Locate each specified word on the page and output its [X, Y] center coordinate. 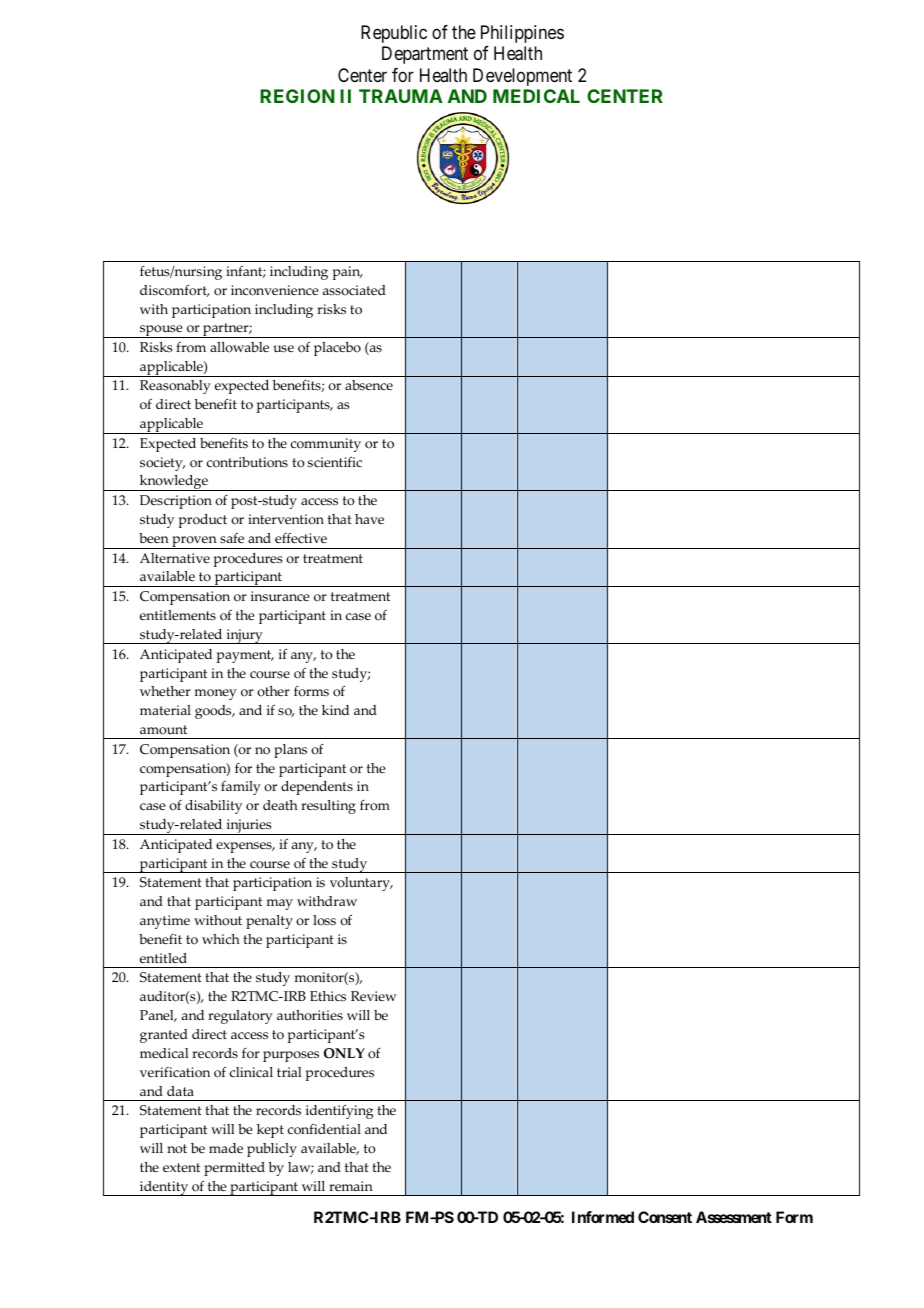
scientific [335, 462]
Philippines [522, 34]
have [369, 519]
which [221, 939]
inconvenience [274, 290]
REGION [297, 96]
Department [425, 55]
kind [335, 710]
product [203, 521]
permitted [234, 1169]
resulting [328, 807]
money [216, 694]
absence [369, 385]
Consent [665, 1217]
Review [374, 996]
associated [354, 290]
